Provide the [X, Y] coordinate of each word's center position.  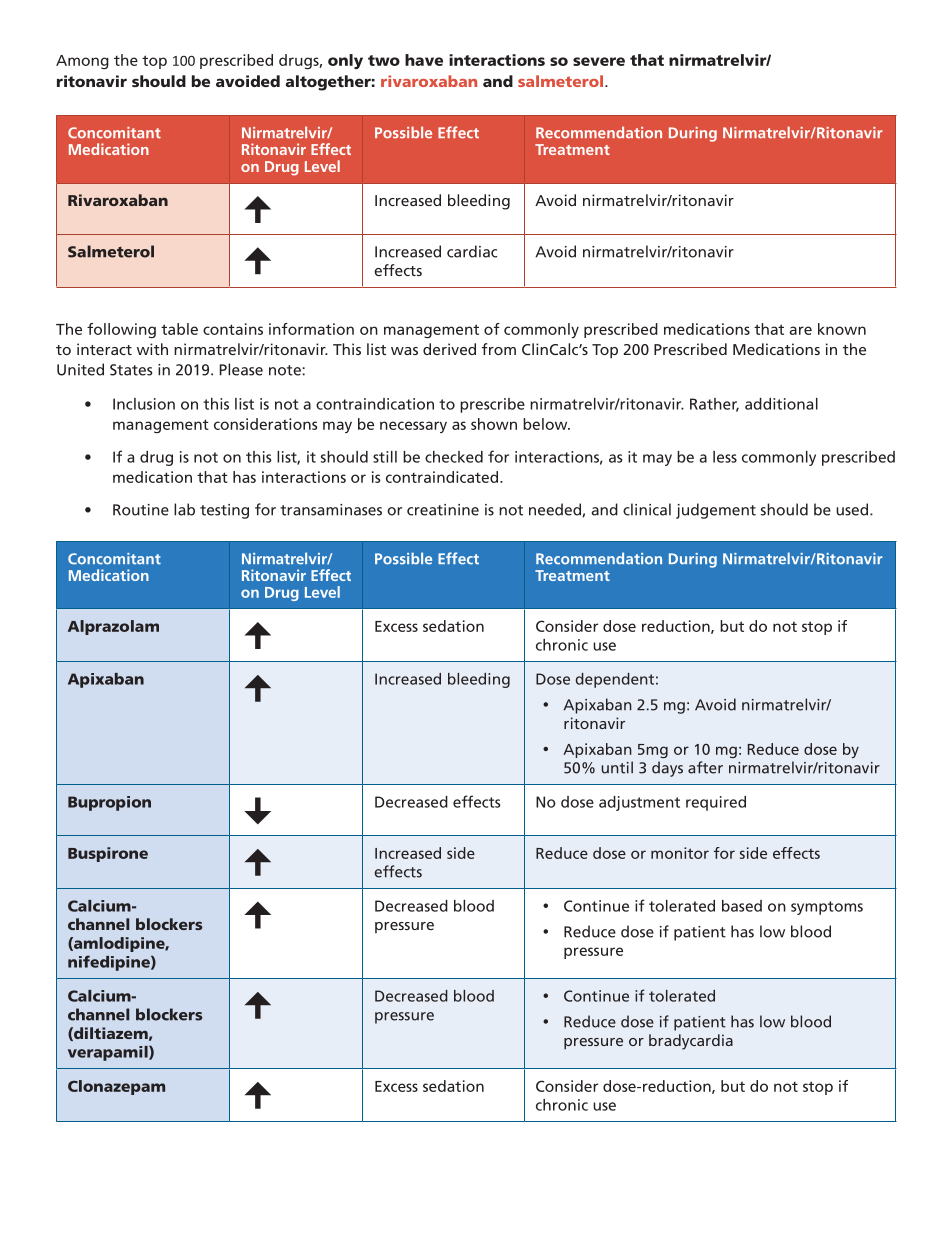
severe [599, 61]
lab [184, 509]
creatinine [443, 510]
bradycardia [691, 1042]
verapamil [109, 1053]
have [424, 60]
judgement [716, 511]
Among [82, 62]
